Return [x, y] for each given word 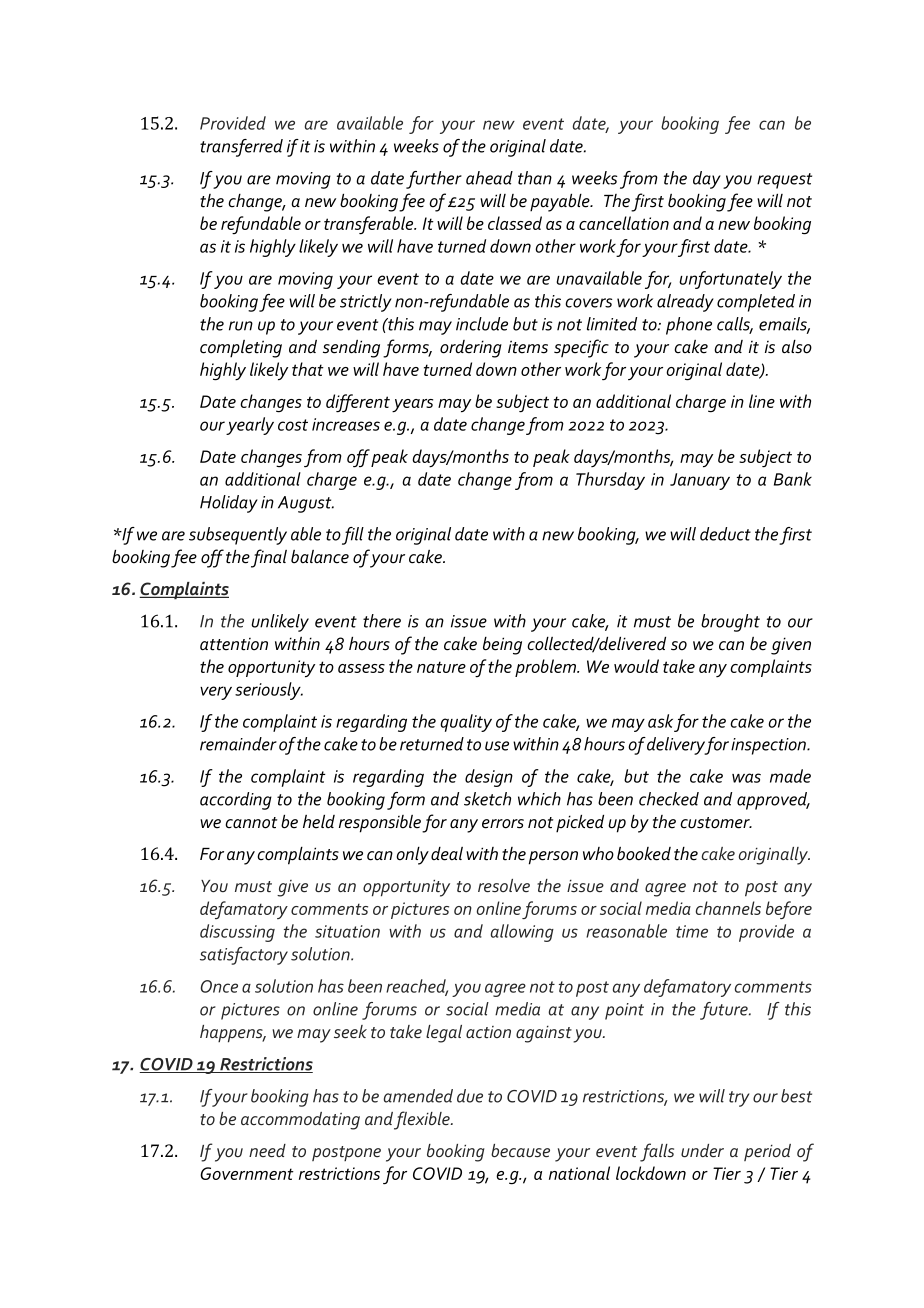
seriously [269, 691]
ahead [489, 178]
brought [730, 623]
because [520, 1150]
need [267, 1150]
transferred [241, 148]
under [702, 1150]
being [502, 646]
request [784, 181]
